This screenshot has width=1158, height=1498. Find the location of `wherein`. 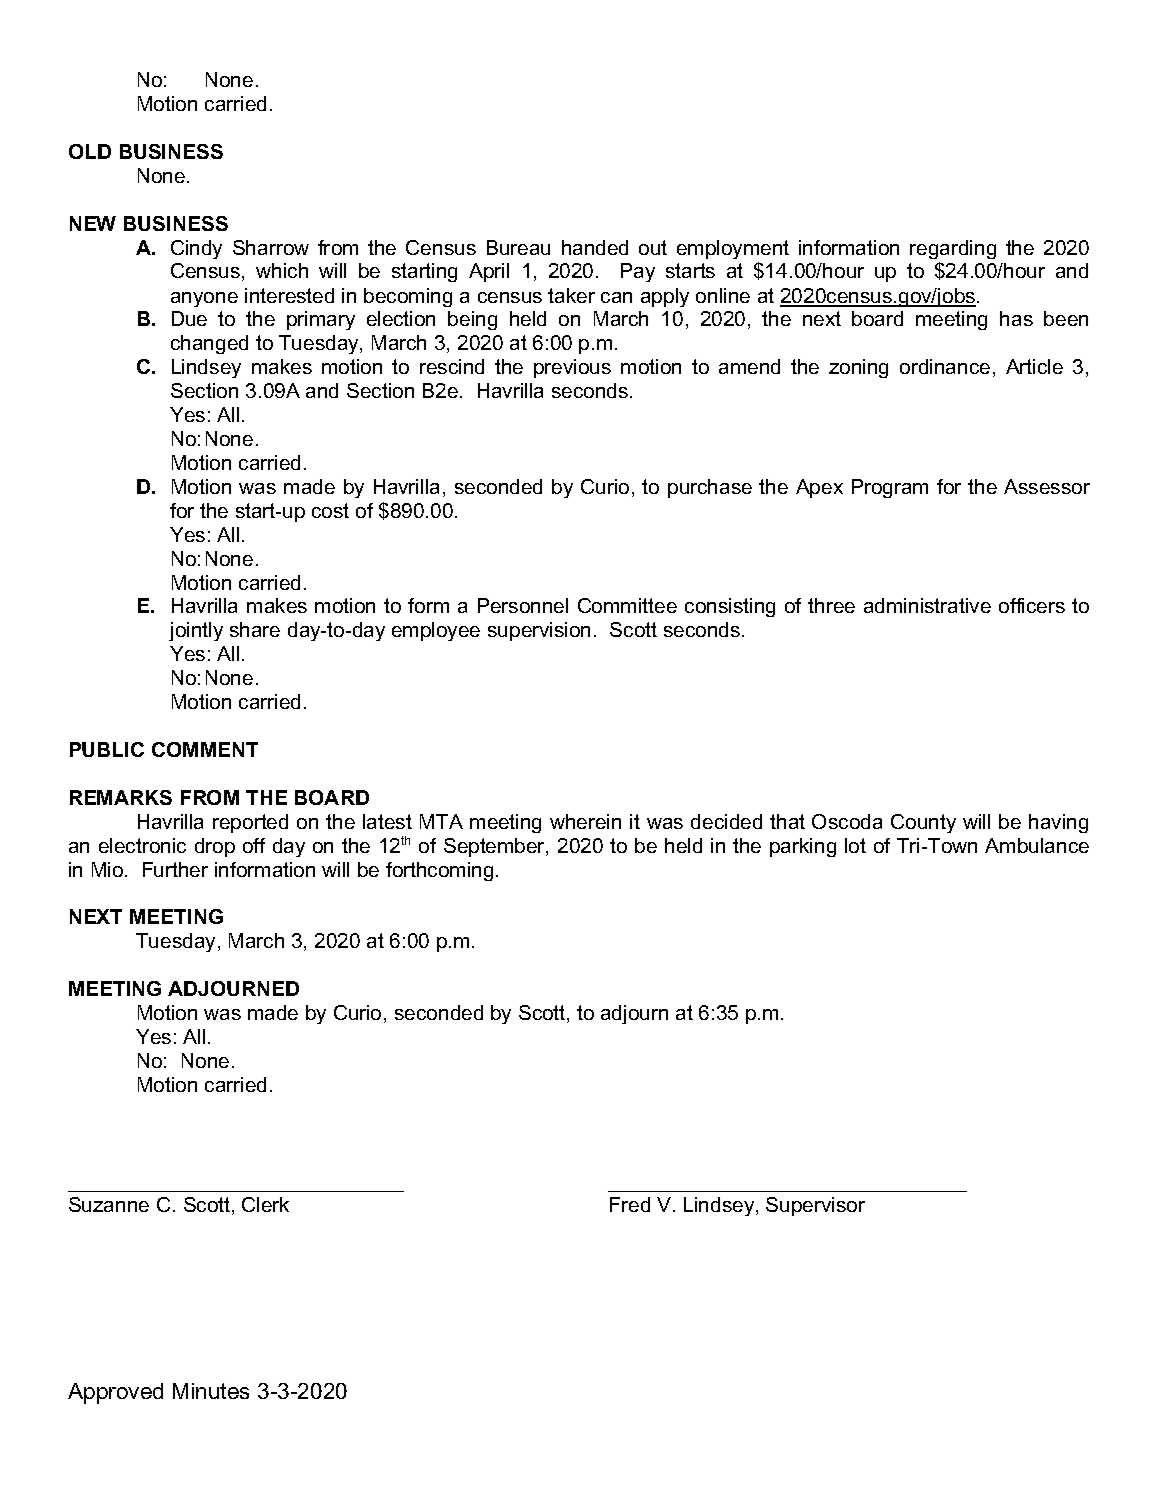

wherein is located at coordinates (585, 821).
